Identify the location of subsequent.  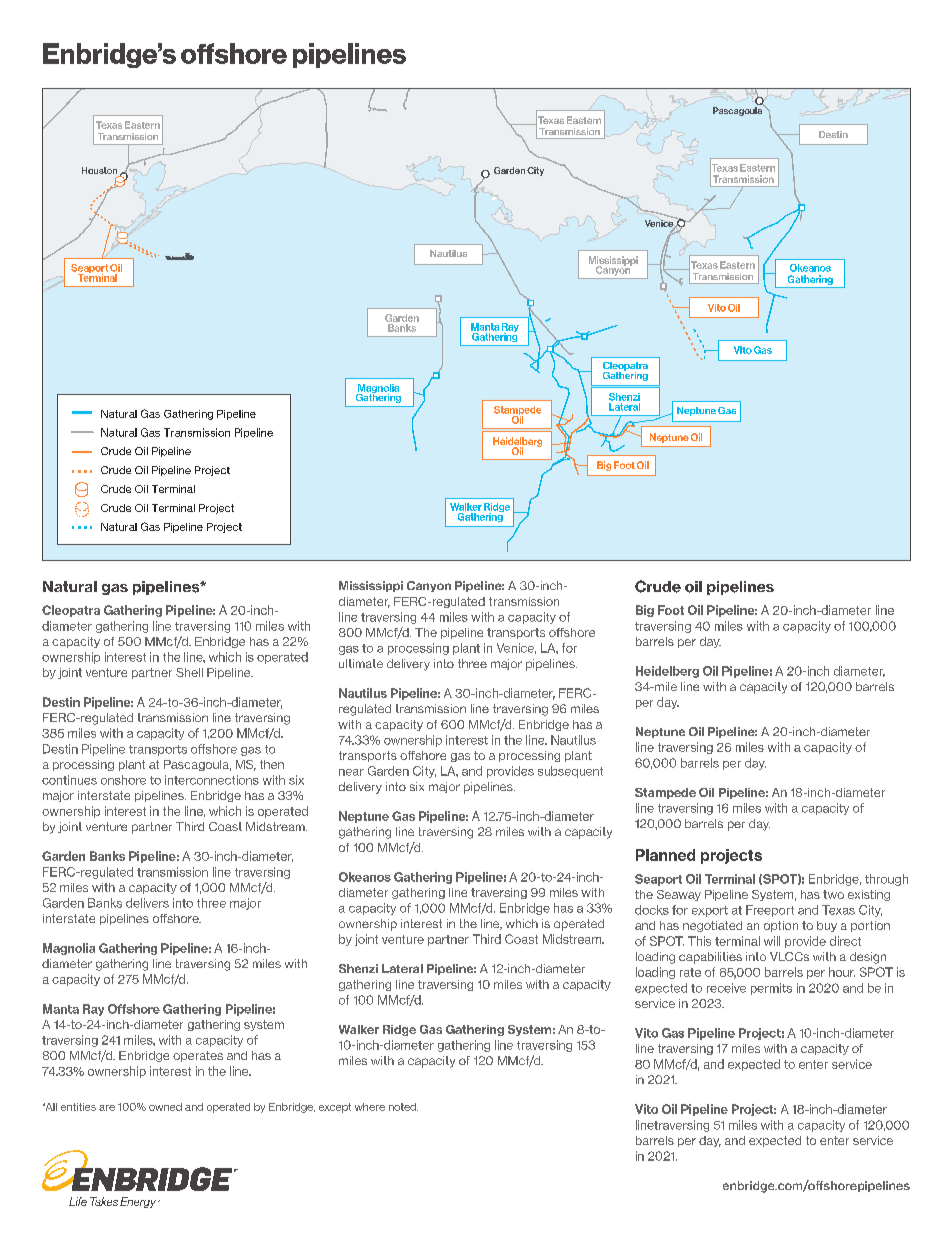
(570, 772).
